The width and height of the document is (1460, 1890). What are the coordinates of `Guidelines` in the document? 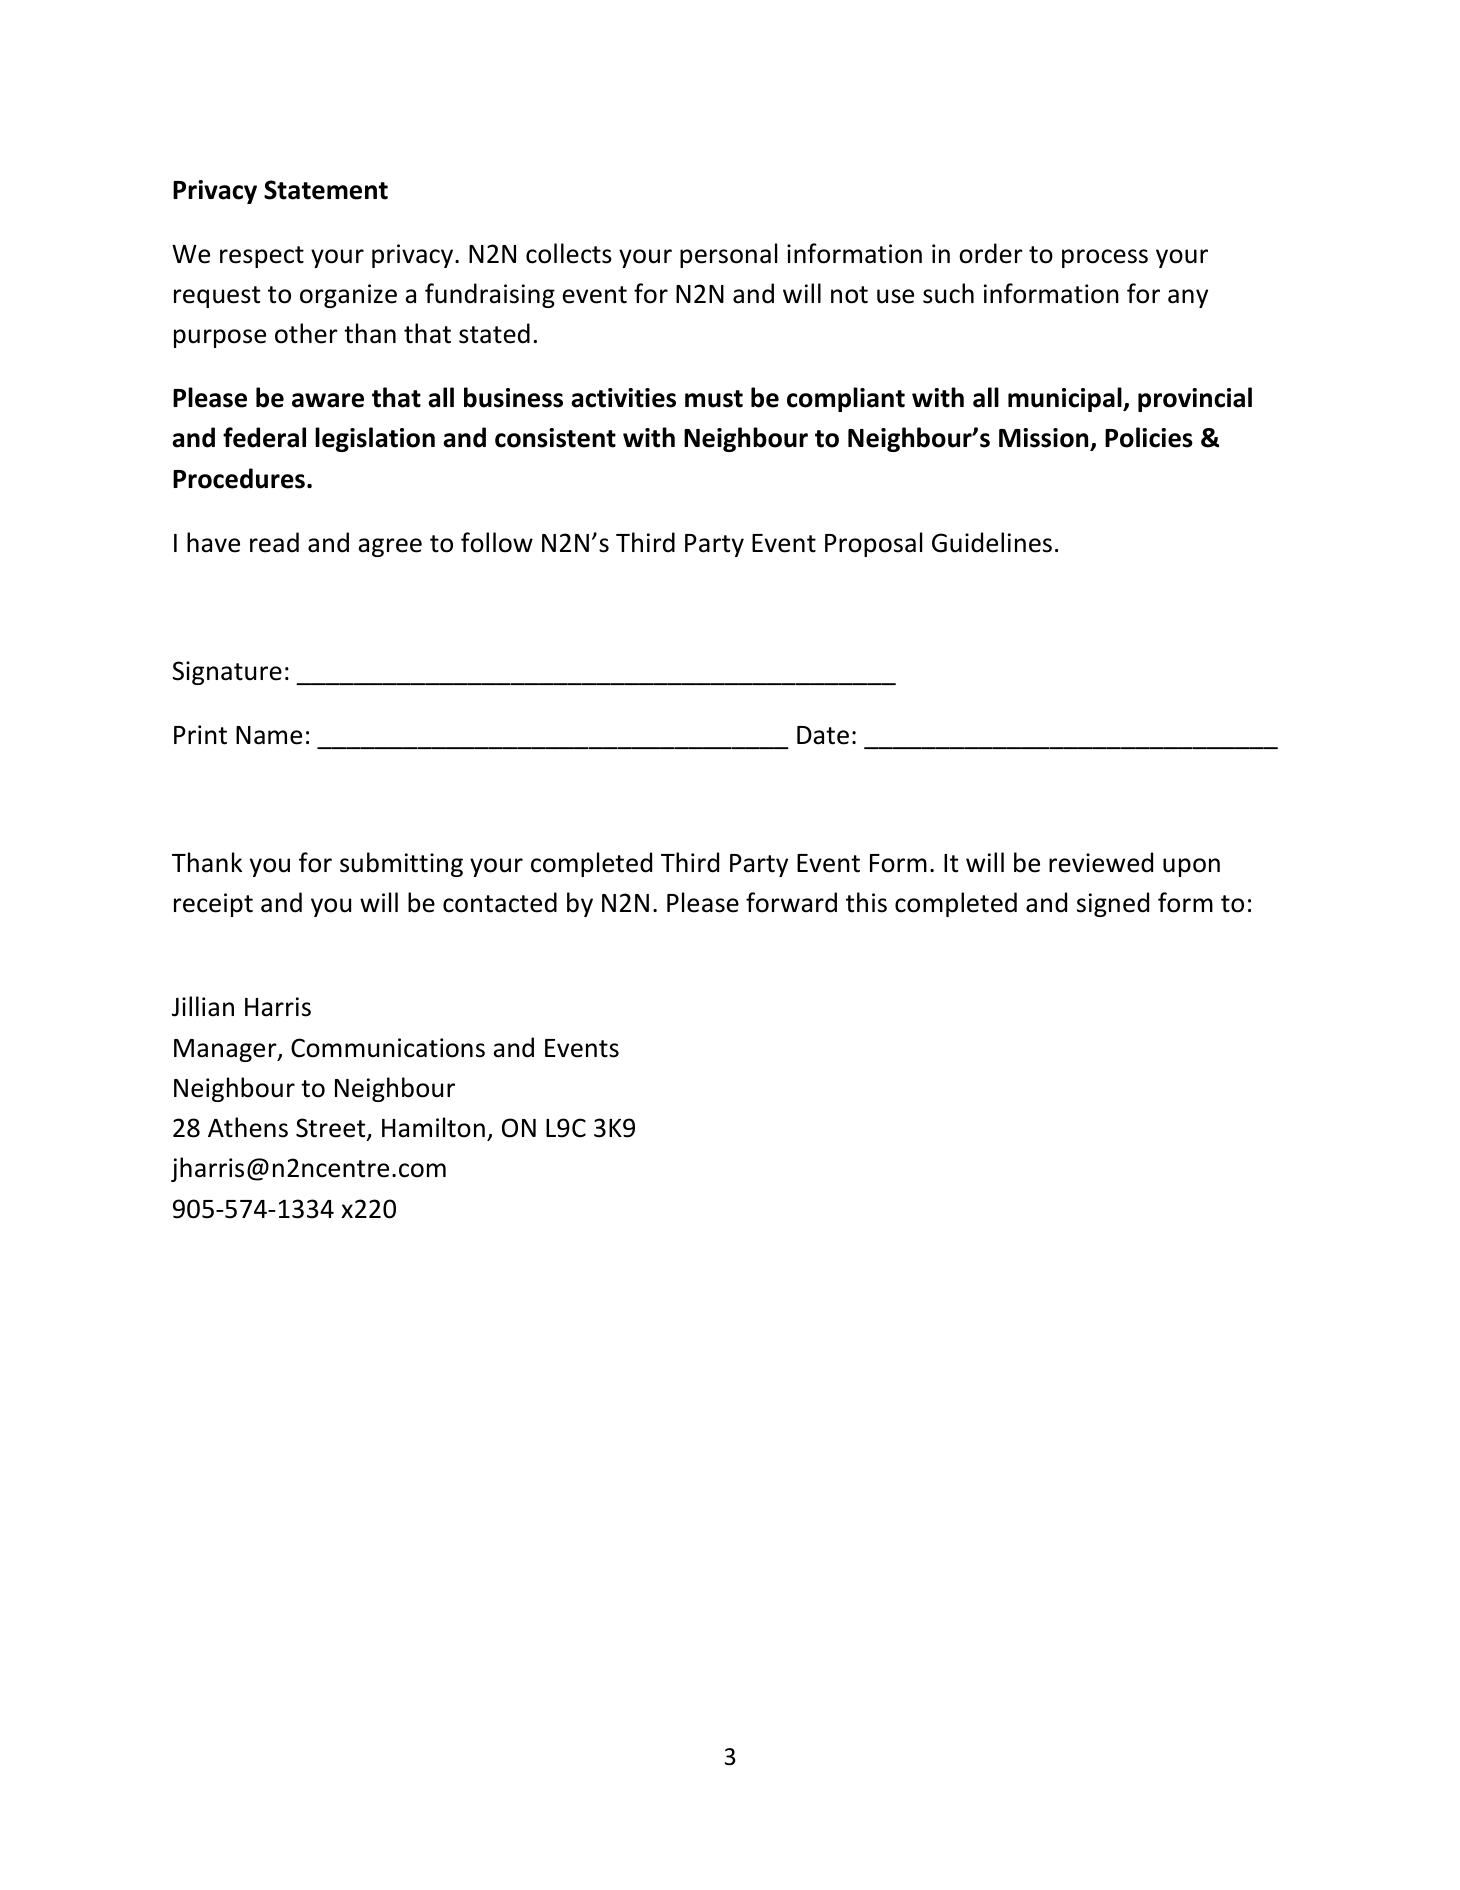 It's located at (992, 542).
